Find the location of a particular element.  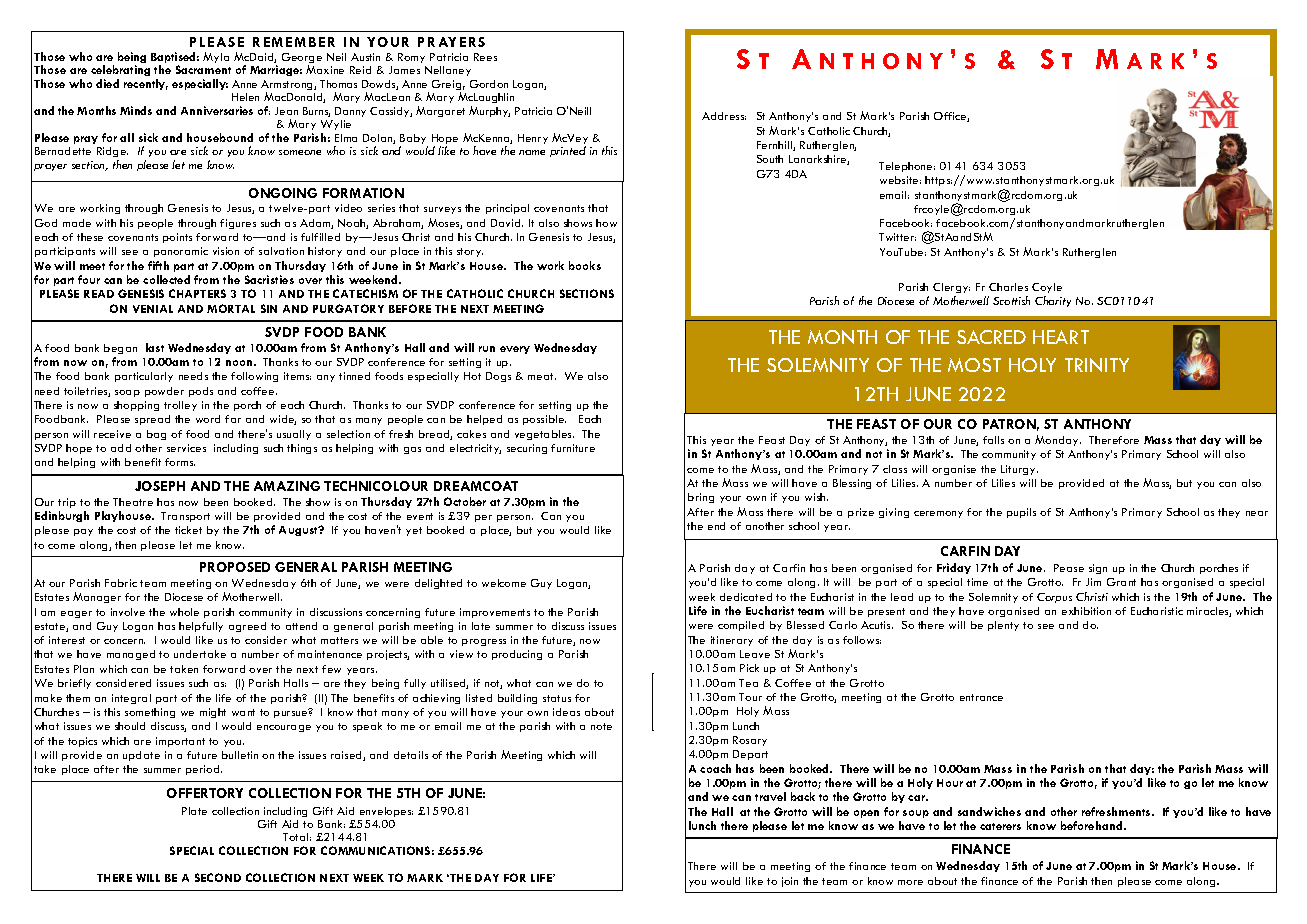

collected is located at coordinates (166, 279).
